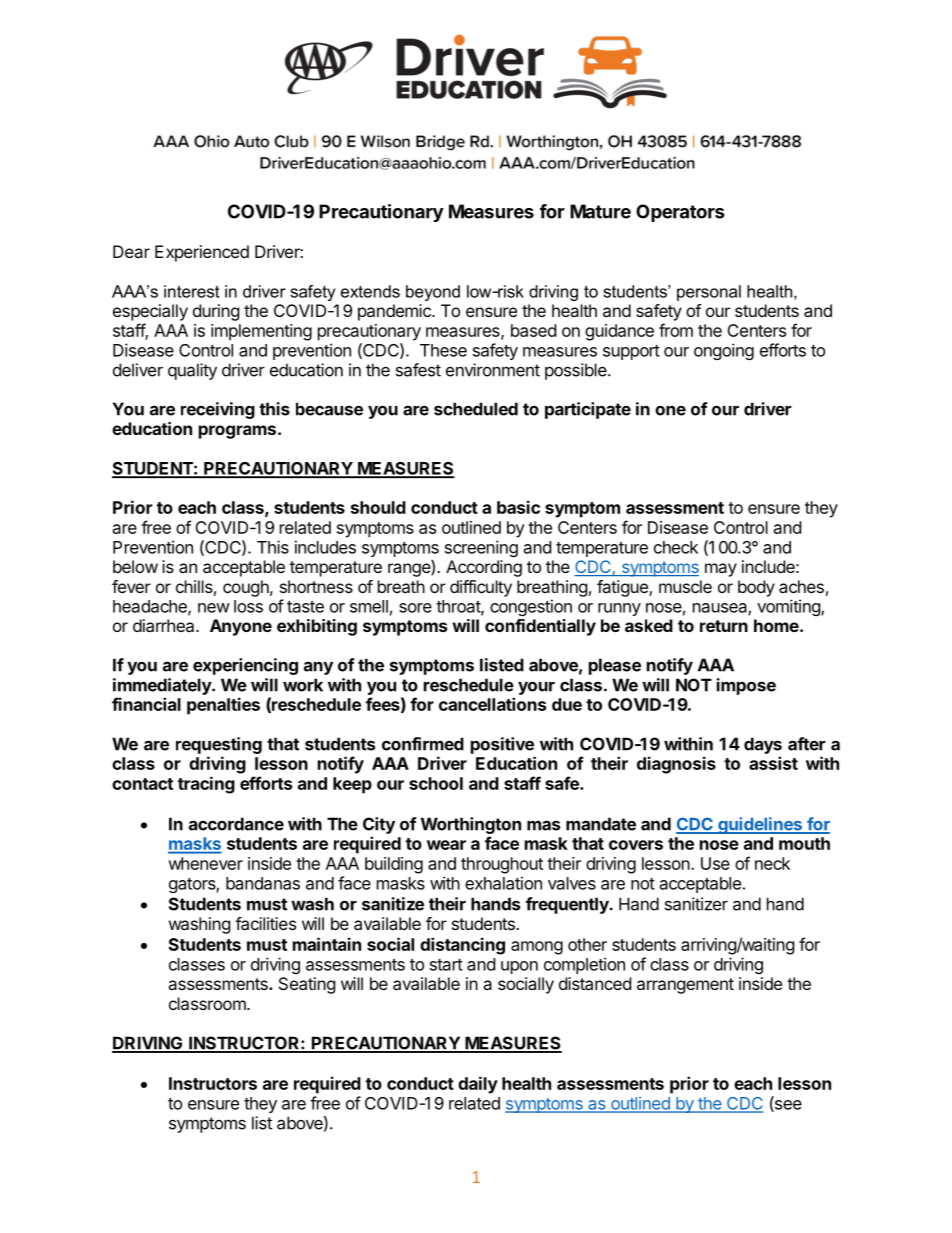 The image size is (952, 1233). Describe the element at coordinates (433, 293) in the image. I see `beyond` at that location.
